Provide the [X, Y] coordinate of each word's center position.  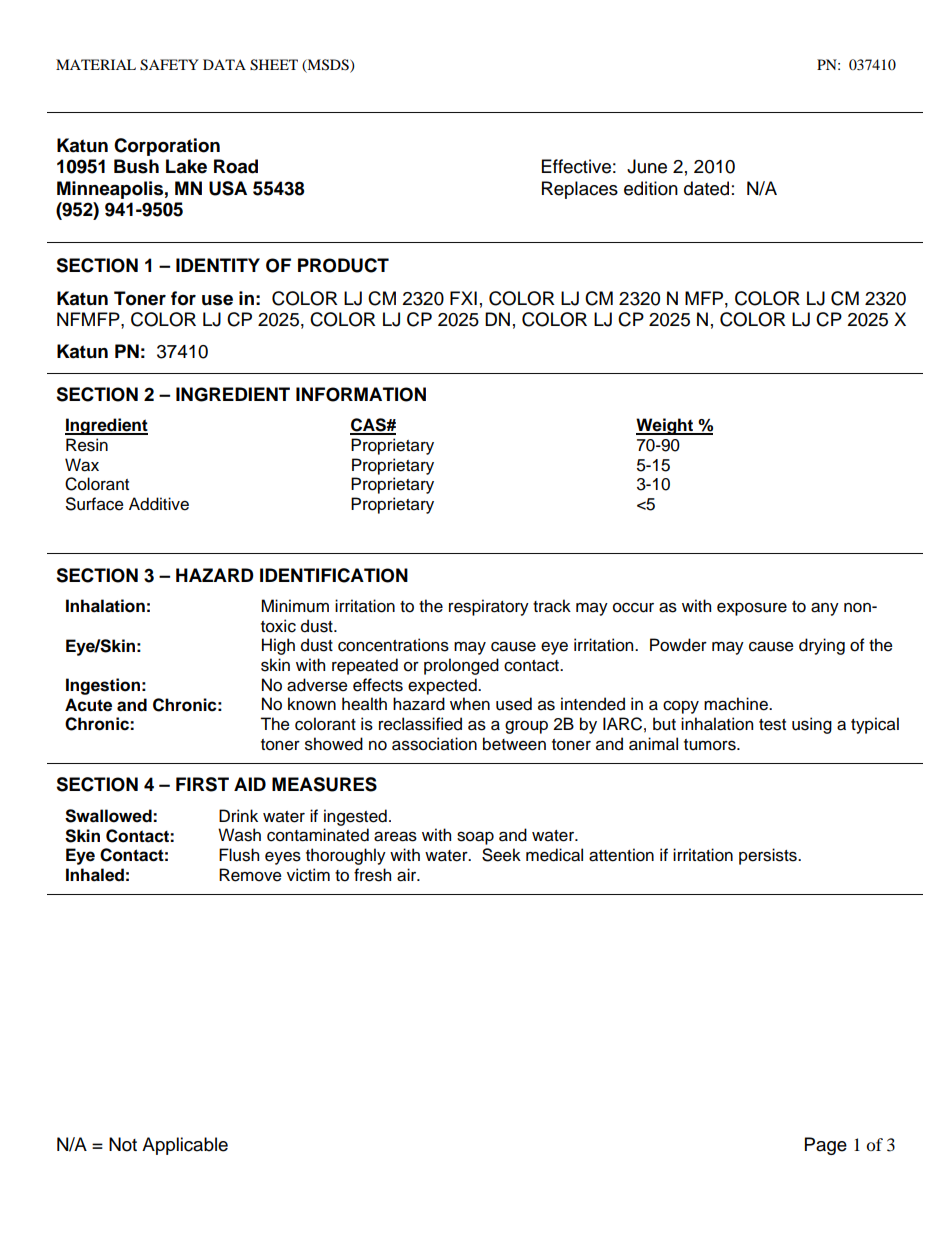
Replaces [580, 190]
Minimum [295, 606]
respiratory [489, 607]
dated [706, 188]
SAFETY [169, 65]
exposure [752, 609]
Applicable [185, 1146]
